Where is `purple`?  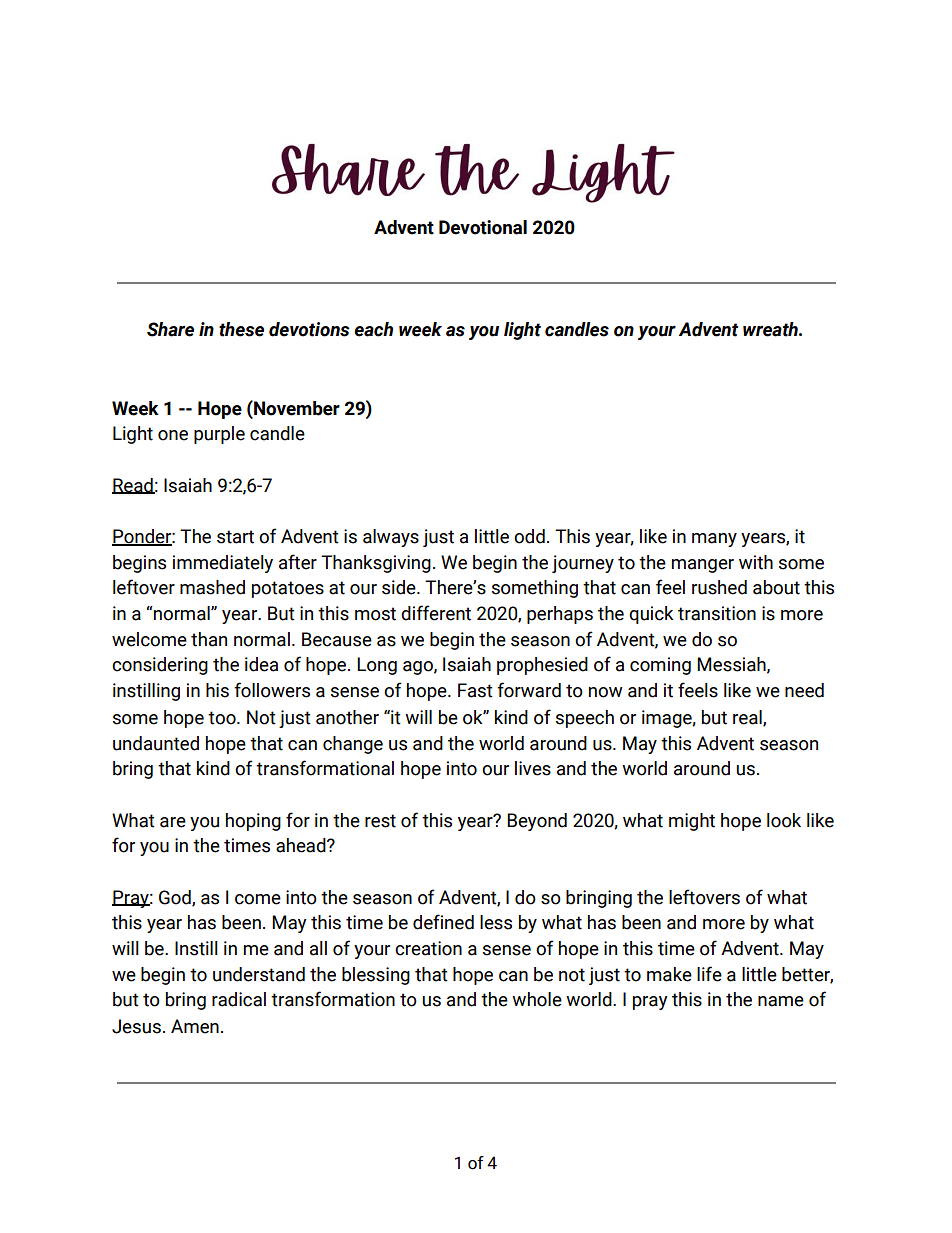
purple is located at coordinates (219, 435).
